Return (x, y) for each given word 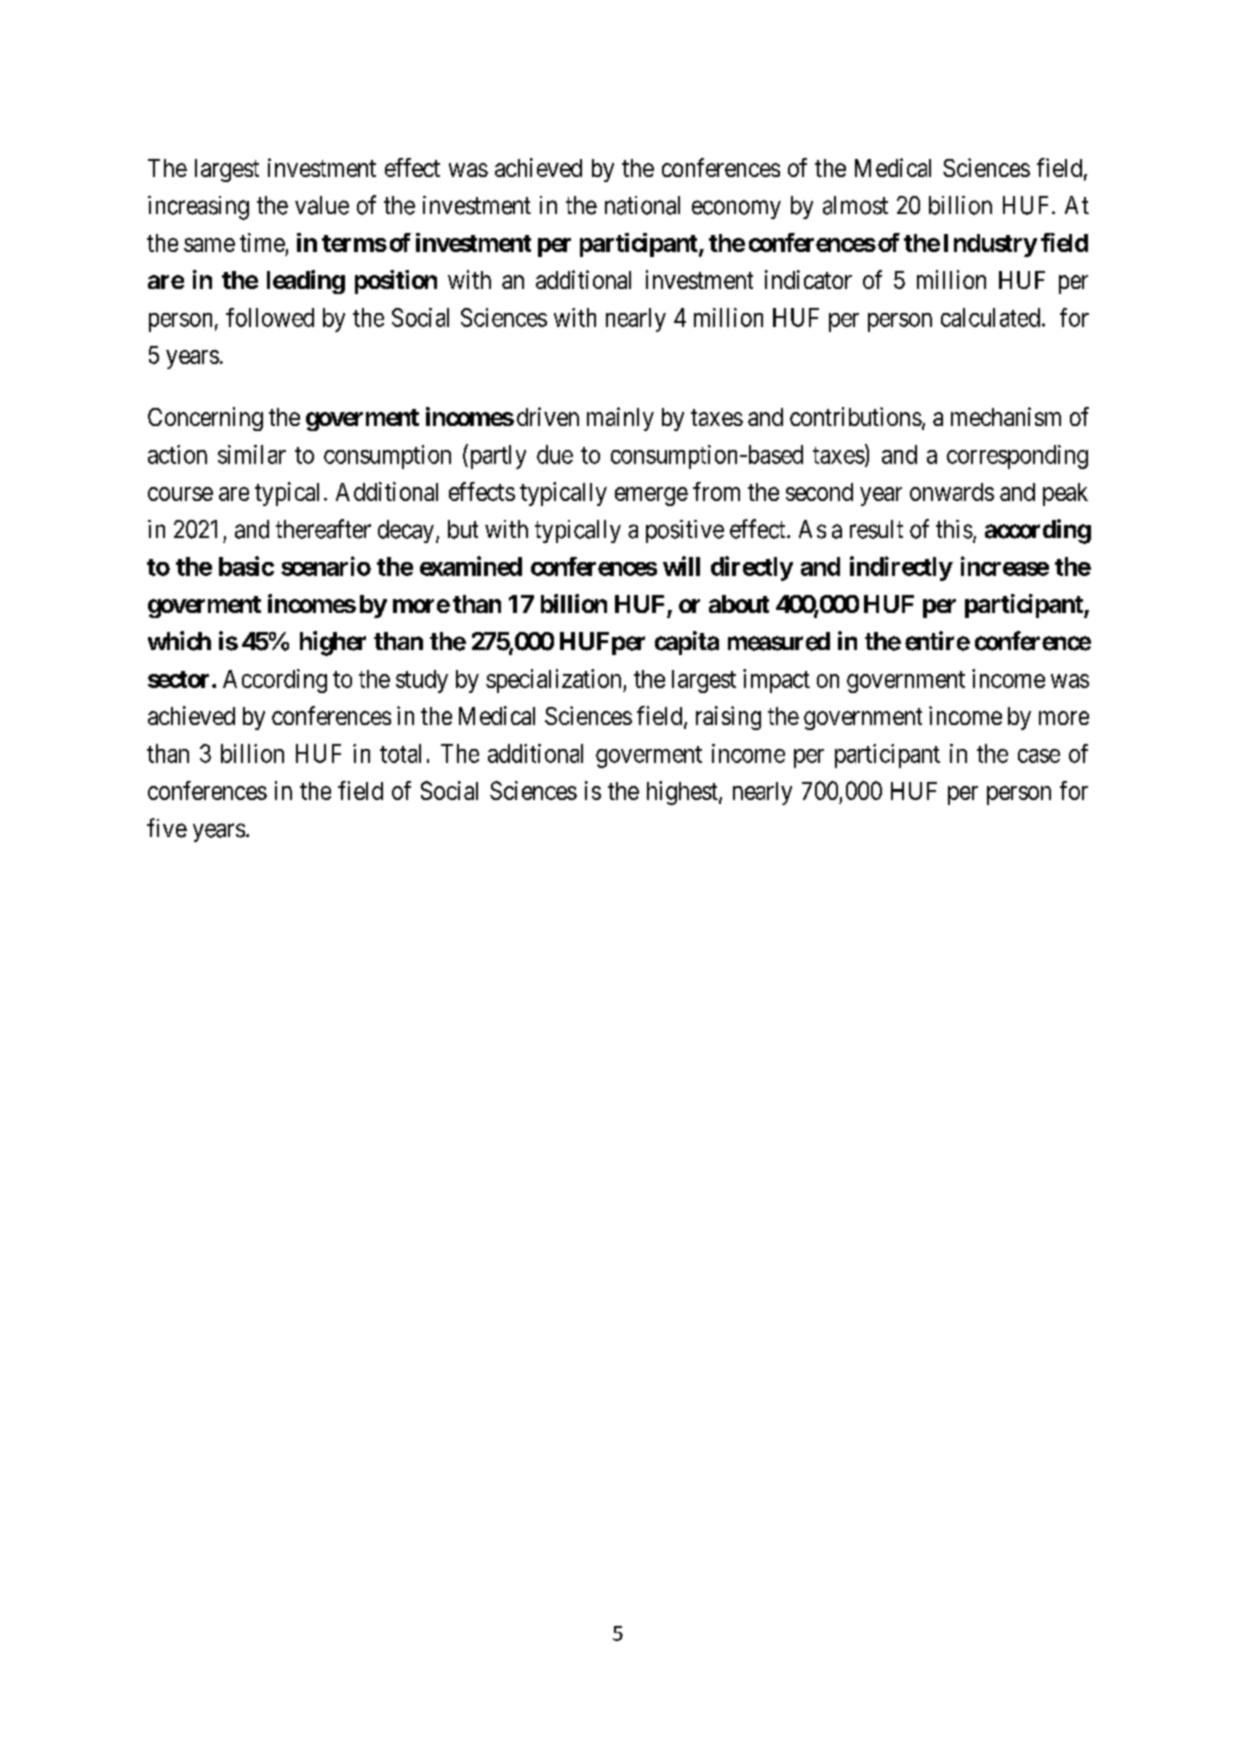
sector (180, 679)
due (555, 454)
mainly (620, 419)
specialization (555, 681)
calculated (990, 317)
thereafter (323, 529)
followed (270, 317)
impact (776, 681)
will (681, 566)
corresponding (1017, 457)
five (167, 828)
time (262, 242)
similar (252, 454)
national (642, 205)
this (954, 529)
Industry (990, 245)
